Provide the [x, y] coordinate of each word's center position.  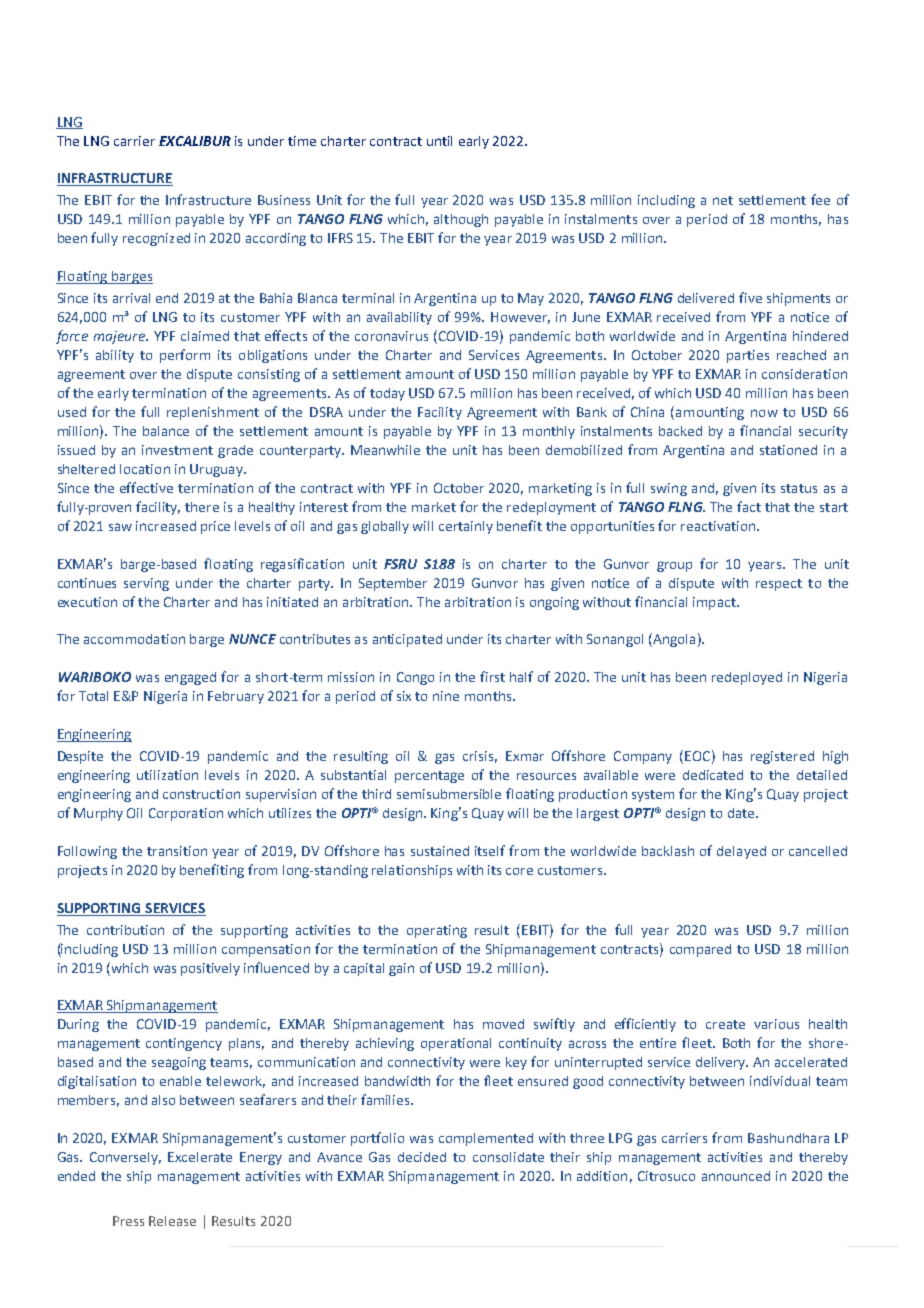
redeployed [747, 678]
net [723, 200]
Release [172, 1221]
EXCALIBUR [195, 141]
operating [437, 931]
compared [700, 950]
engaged [190, 678]
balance [166, 431]
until [439, 141]
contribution [125, 930]
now [764, 413]
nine [446, 696]
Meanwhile [385, 450]
